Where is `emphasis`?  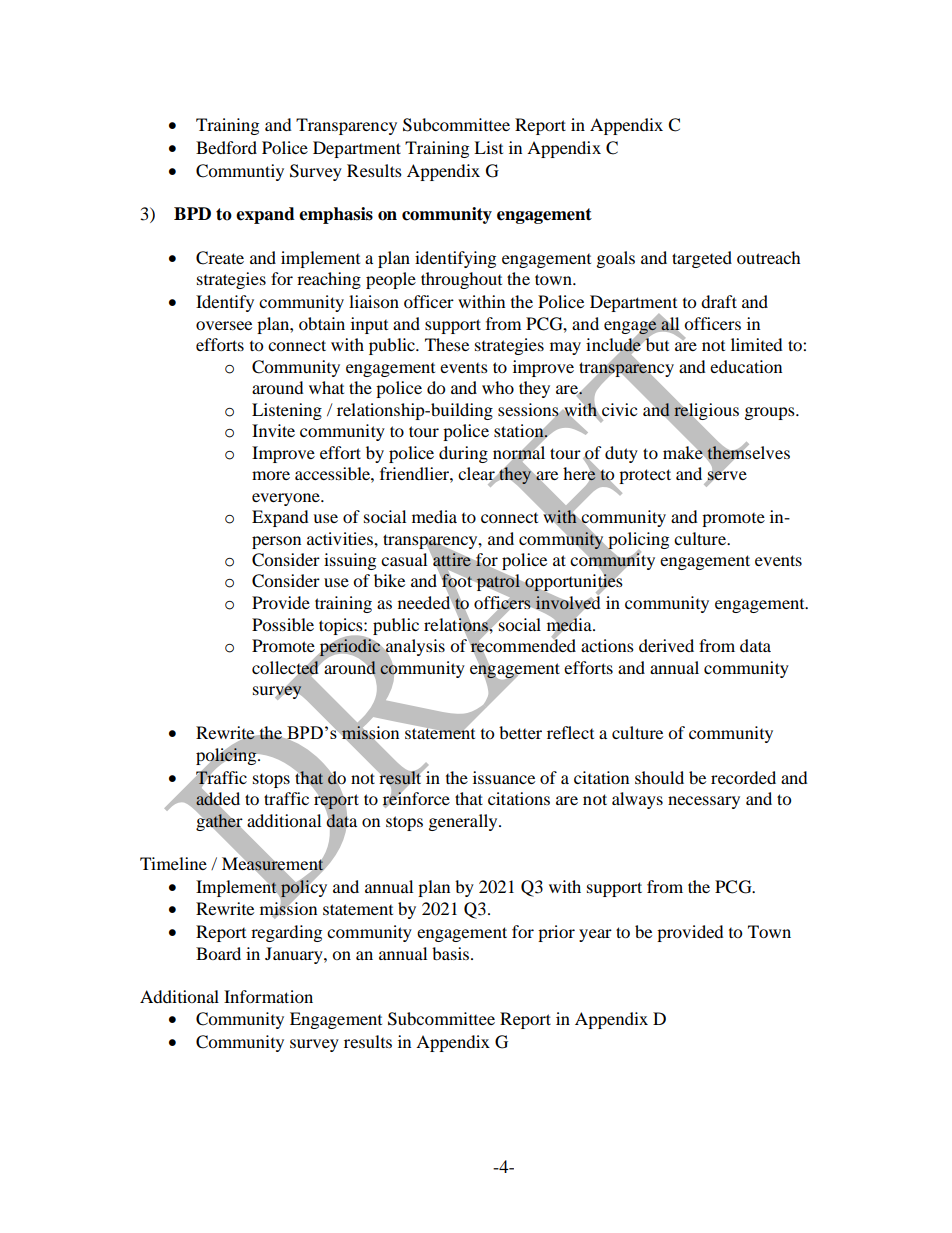
emphasis is located at coordinates (336, 215).
